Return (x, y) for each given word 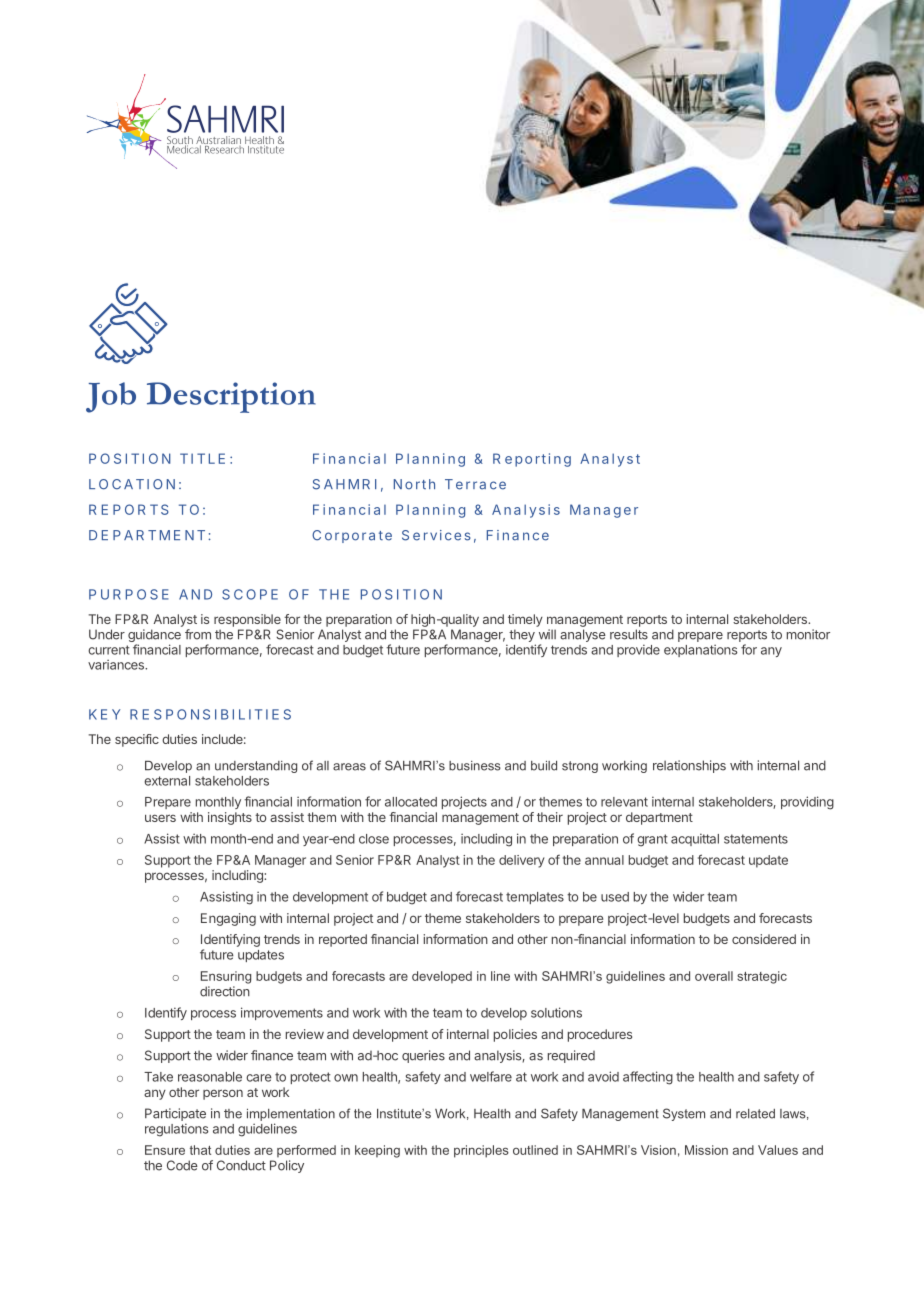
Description (231, 397)
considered (764, 939)
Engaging (228, 919)
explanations (701, 650)
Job (111, 397)
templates (535, 898)
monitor (808, 634)
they (522, 635)
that (200, 1150)
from (198, 634)
